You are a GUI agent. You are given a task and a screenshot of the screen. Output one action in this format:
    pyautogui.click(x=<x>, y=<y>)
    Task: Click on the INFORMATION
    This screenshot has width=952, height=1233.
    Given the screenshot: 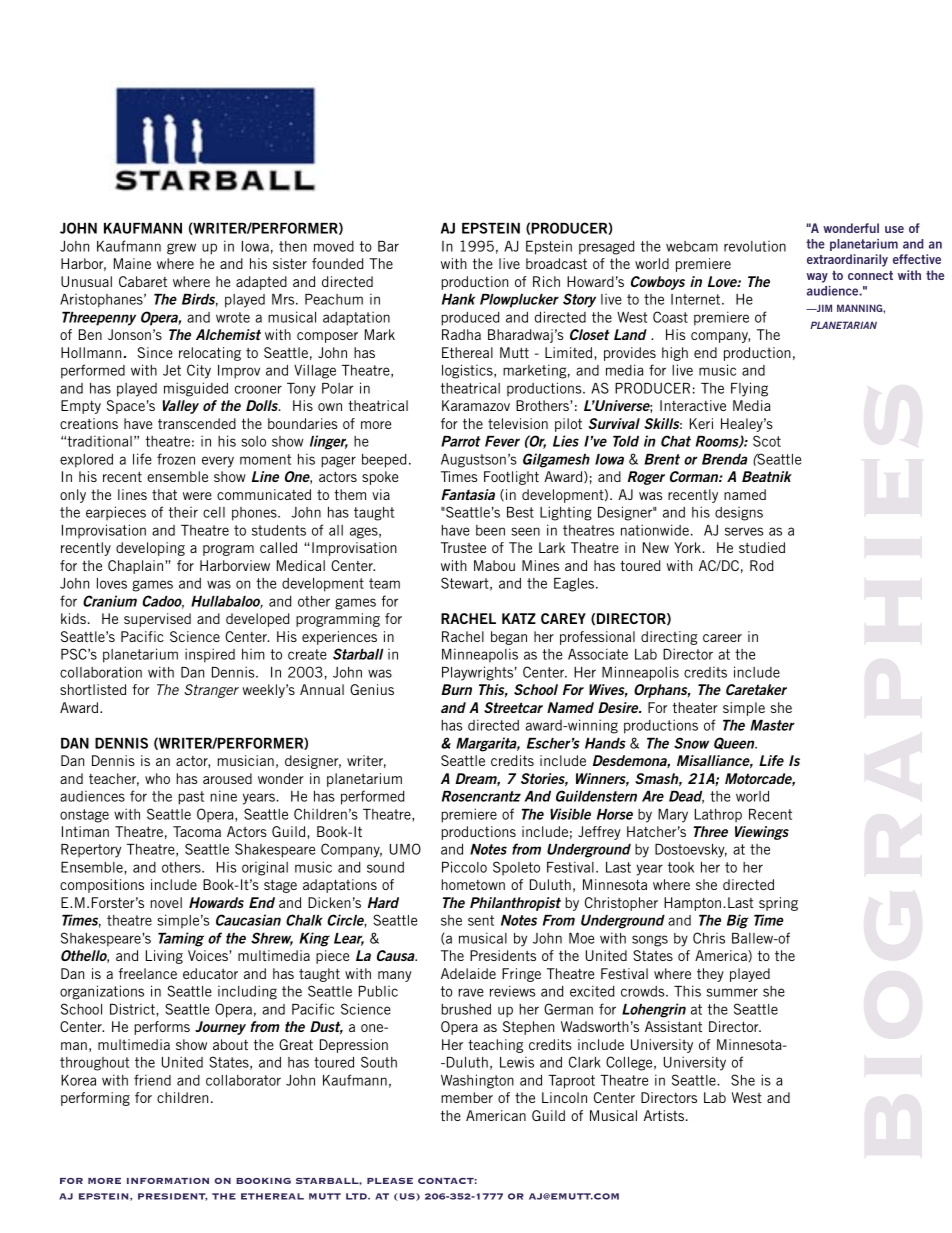 What is the action you would take?
    pyautogui.click(x=168, y=1181)
